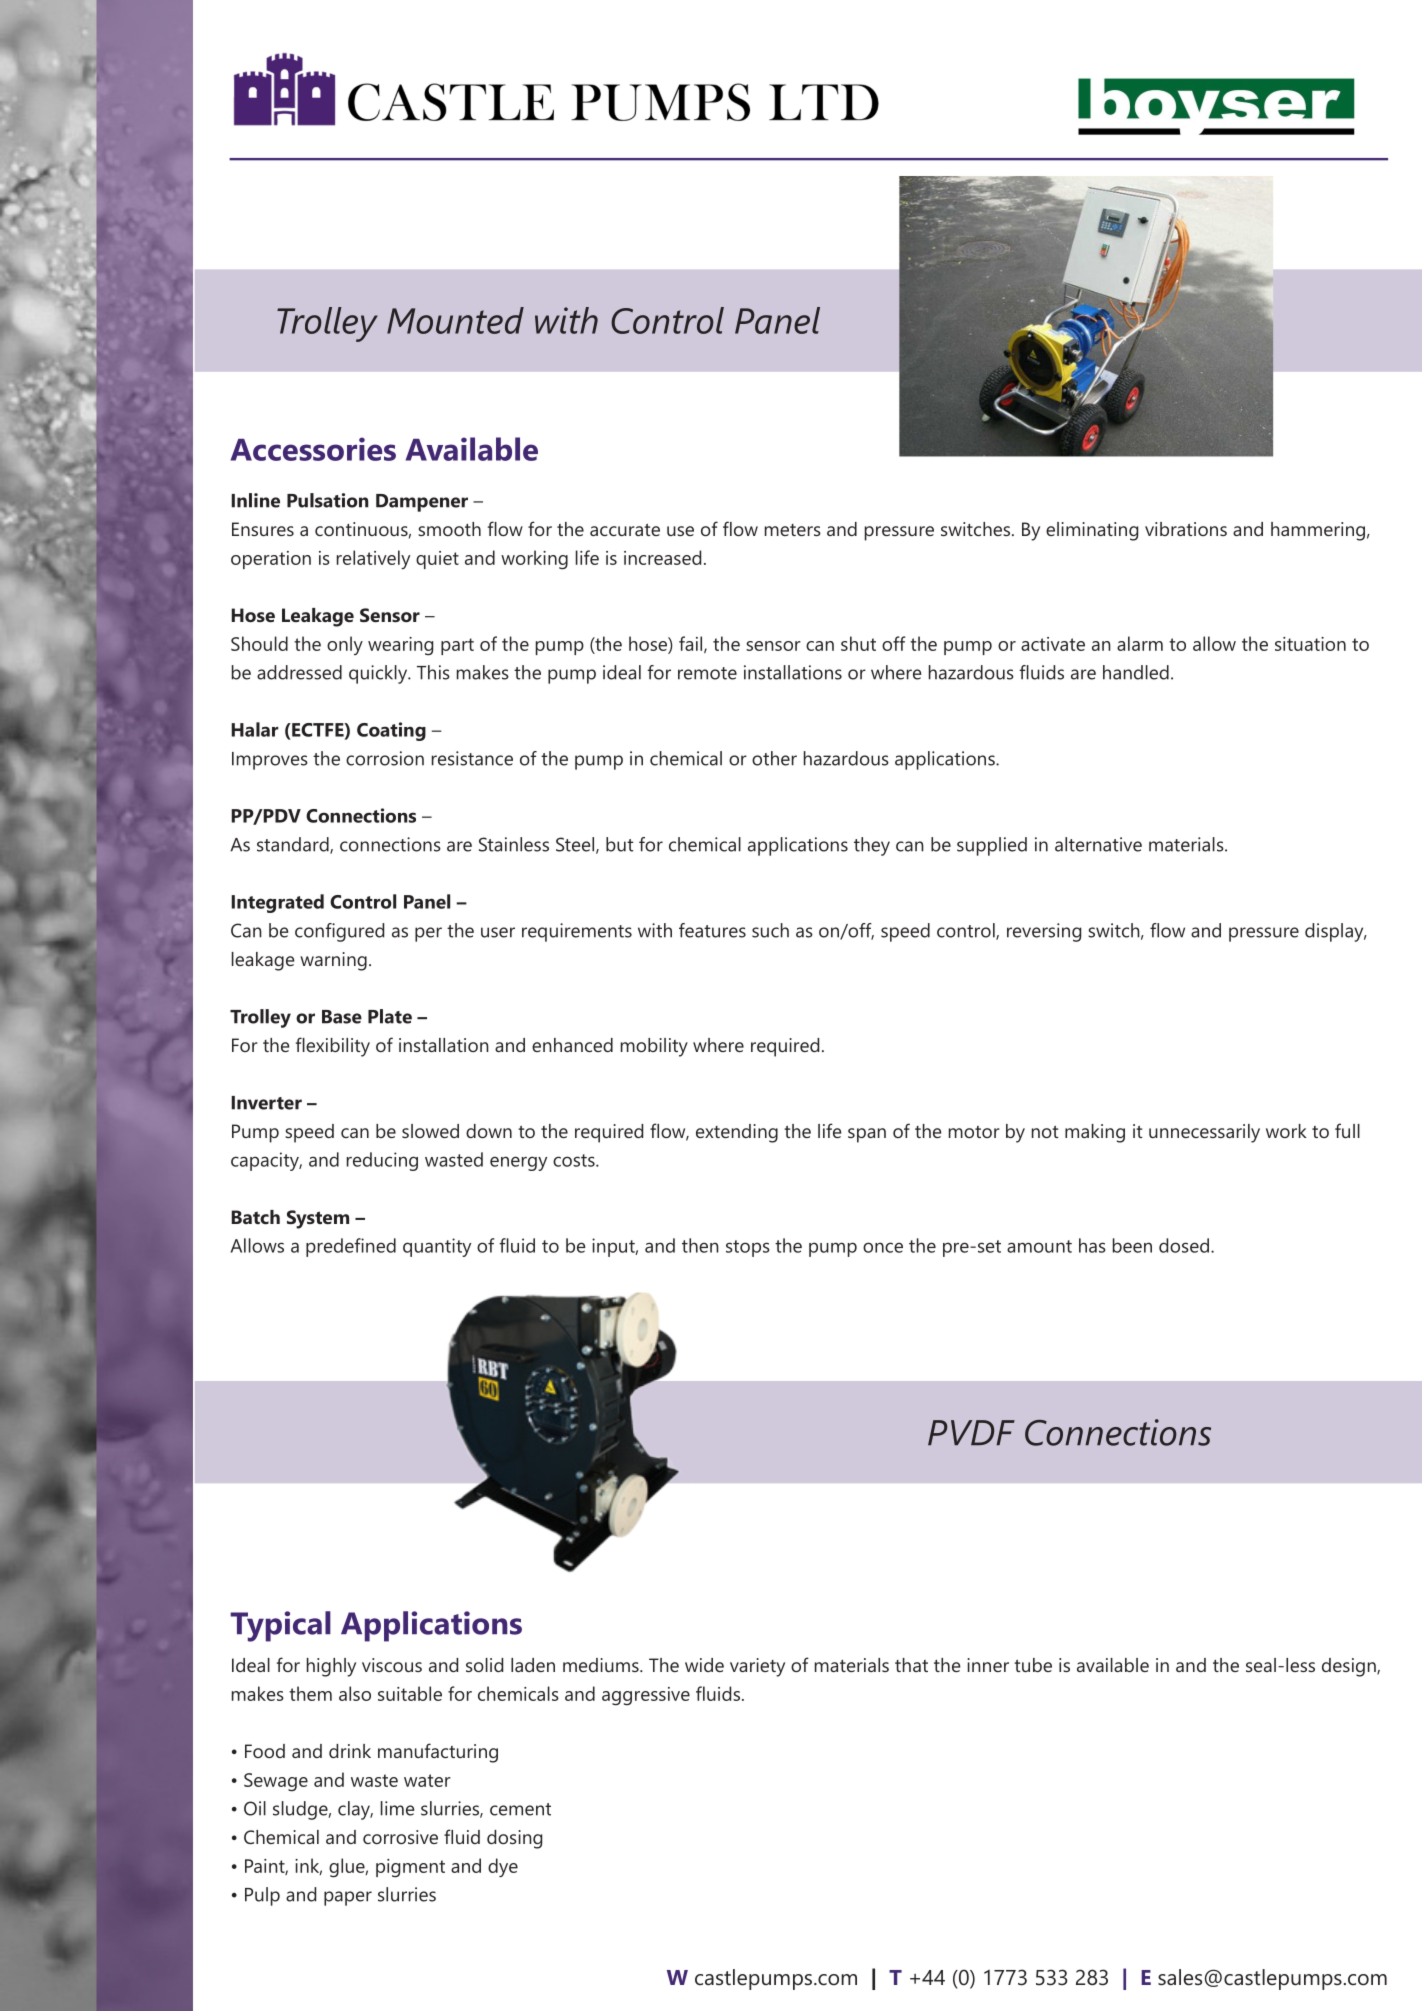 This document has width=1422, height=2011. Describe the element at coordinates (1350, 1667) in the document. I see `design` at that location.
